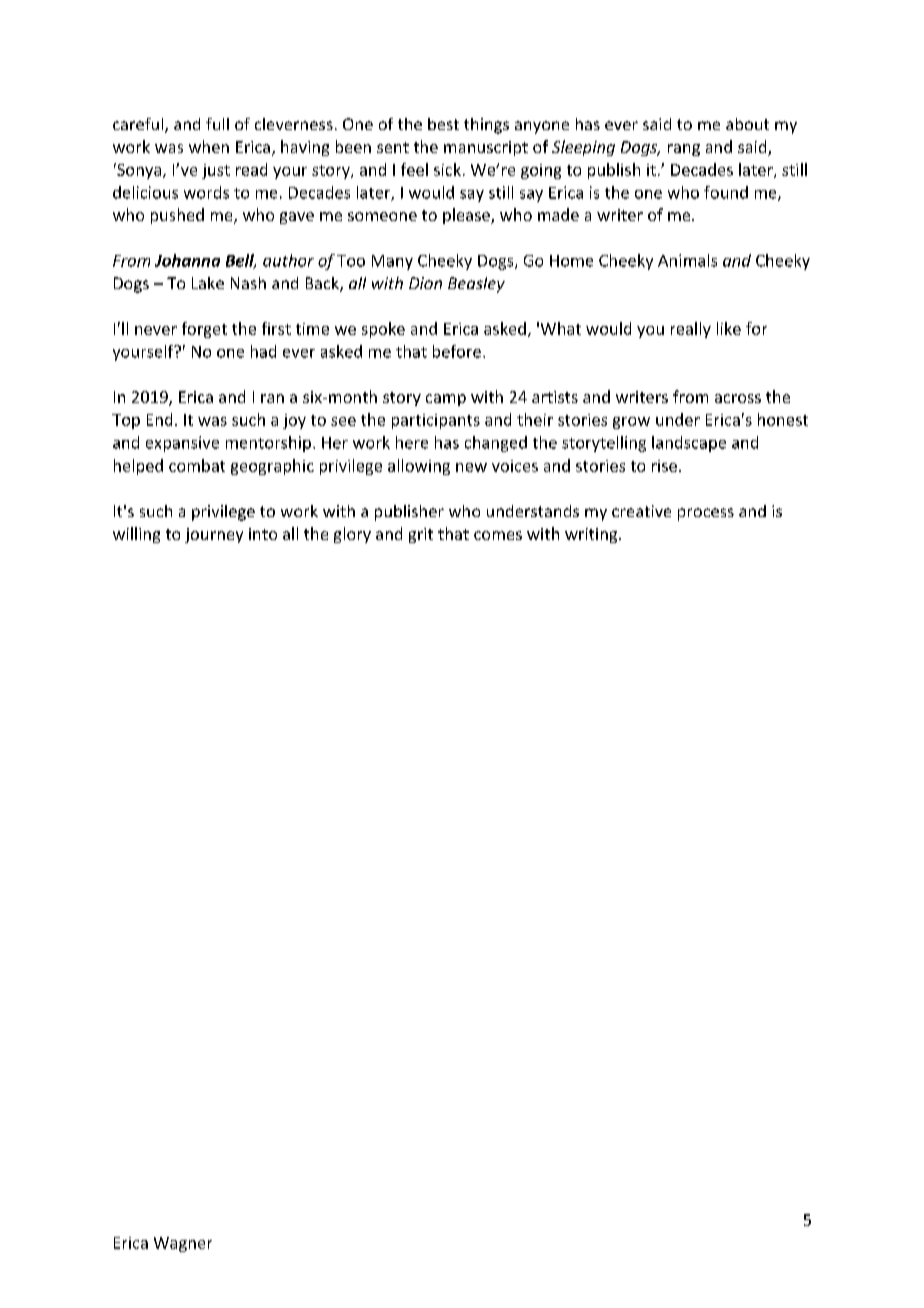 The height and width of the page is (1308, 924). Describe the element at coordinates (684, 150) in the page. I see `rang` at that location.
